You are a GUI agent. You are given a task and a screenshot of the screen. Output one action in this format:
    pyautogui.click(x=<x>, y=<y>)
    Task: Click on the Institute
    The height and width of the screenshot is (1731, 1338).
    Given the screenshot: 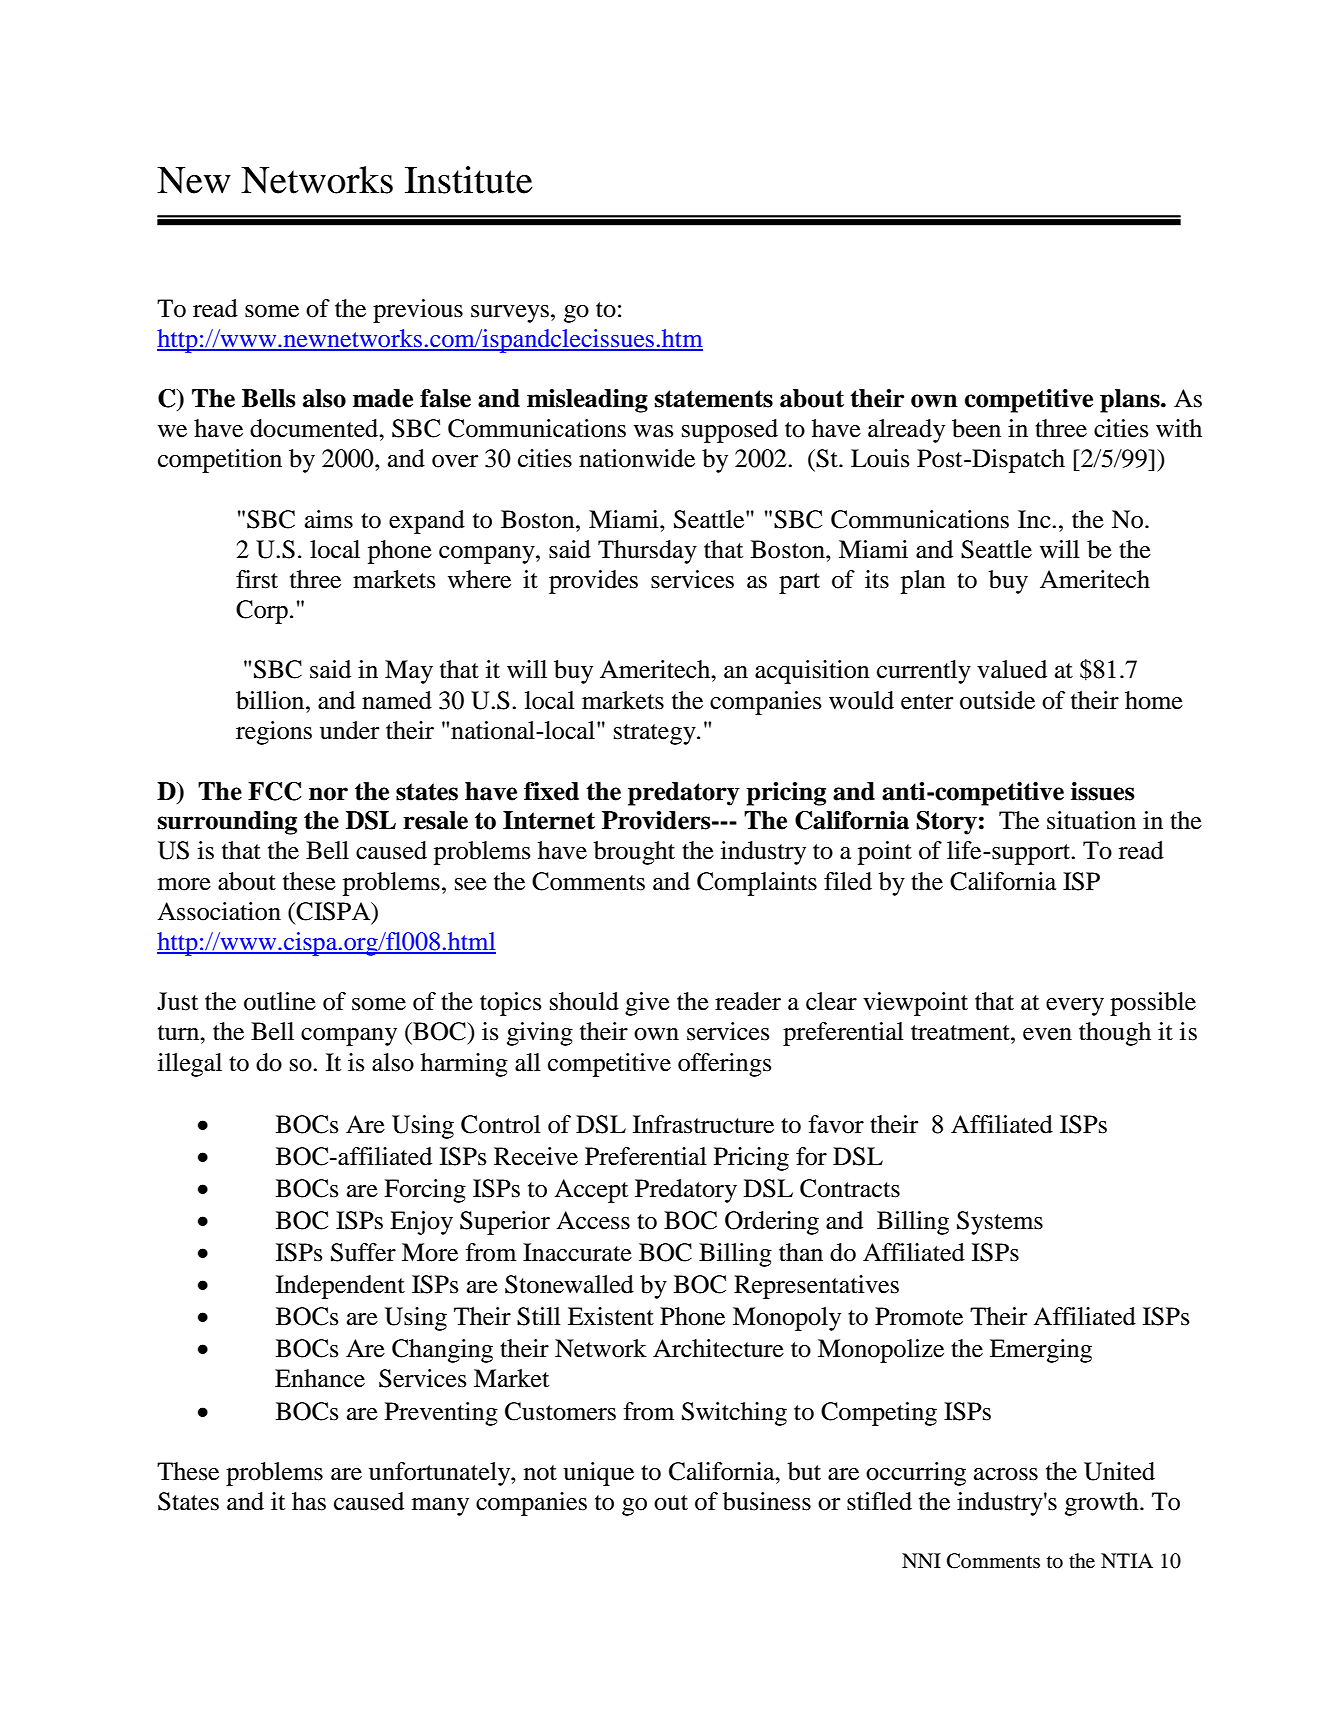 What is the action you would take?
    pyautogui.click(x=469, y=180)
